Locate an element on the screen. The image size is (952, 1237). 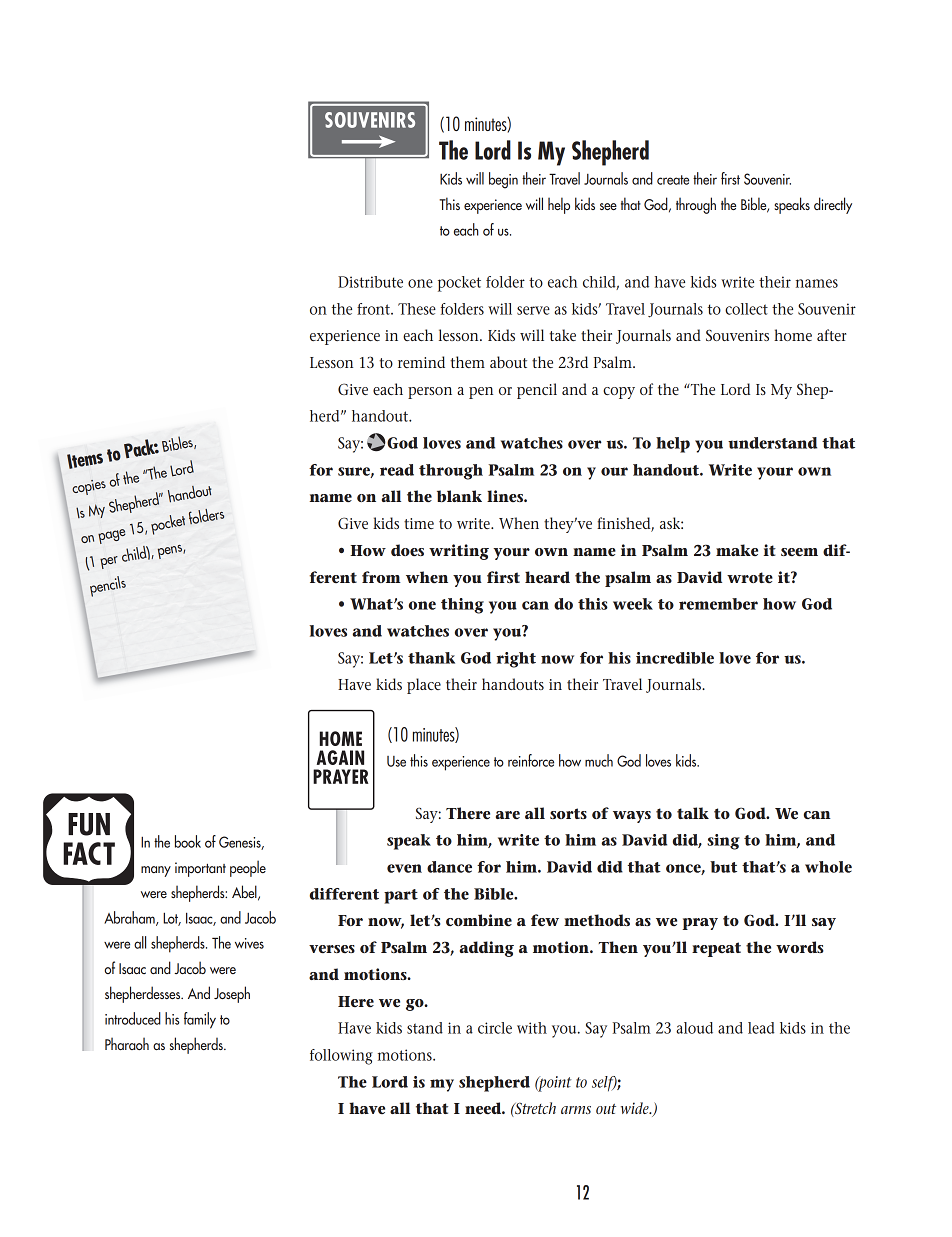
family is located at coordinates (200, 1020).
